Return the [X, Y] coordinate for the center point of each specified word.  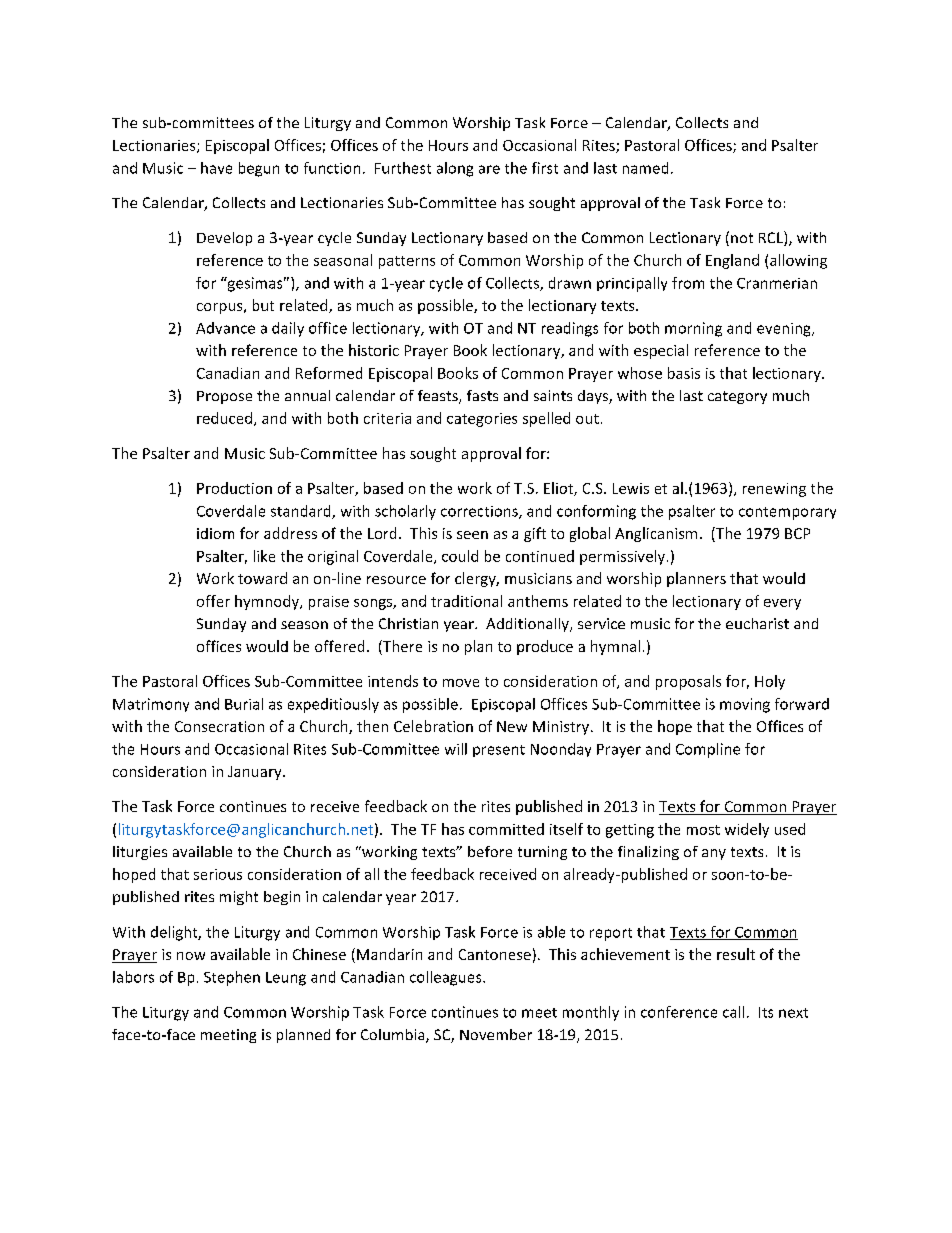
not [742, 238]
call [733, 1012]
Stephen [232, 978]
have [216, 168]
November [496, 1034]
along [455, 169]
